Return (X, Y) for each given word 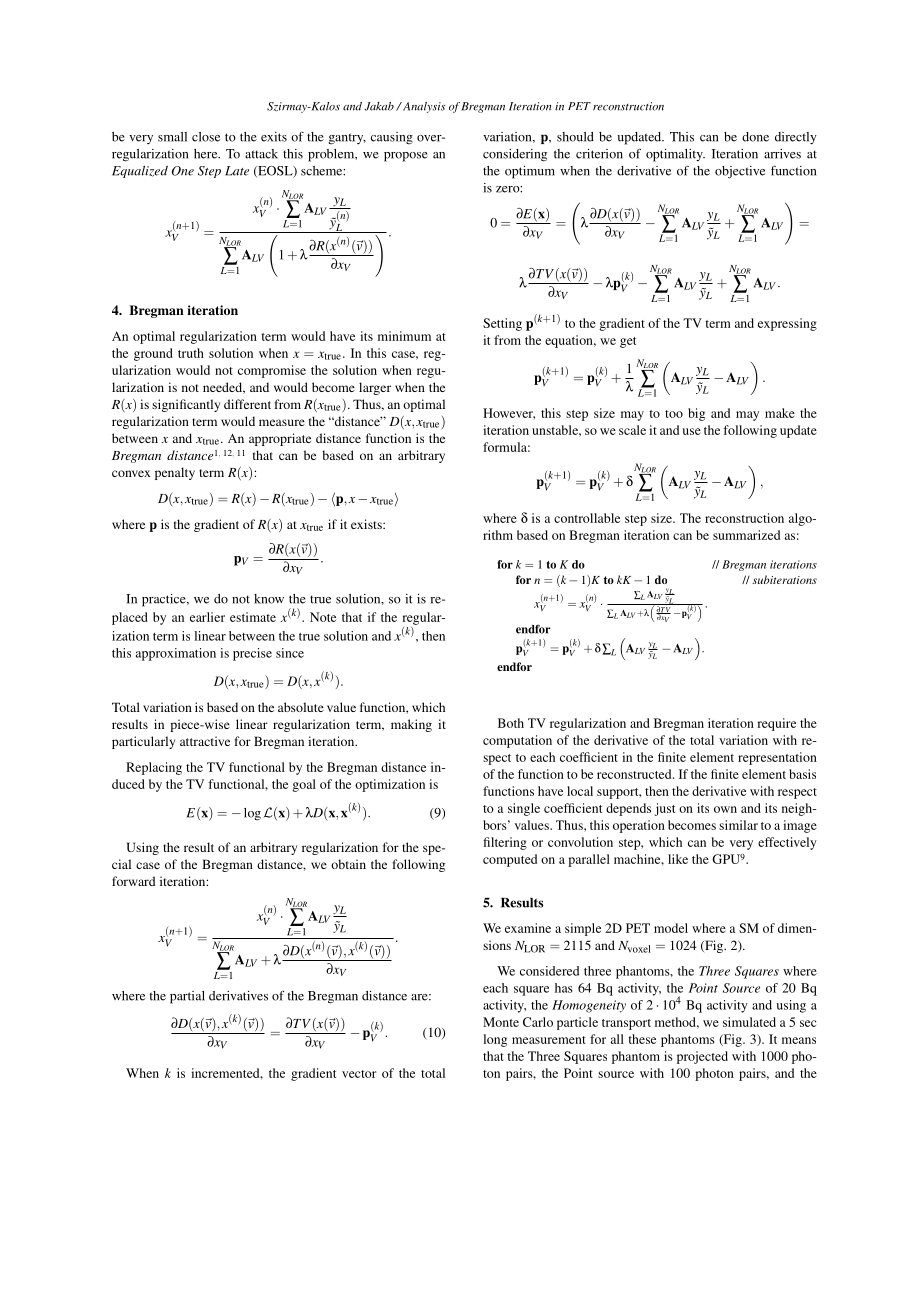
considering (515, 155)
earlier (207, 617)
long (495, 1040)
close (206, 137)
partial (187, 997)
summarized (746, 535)
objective (740, 172)
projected (702, 1057)
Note (323, 617)
